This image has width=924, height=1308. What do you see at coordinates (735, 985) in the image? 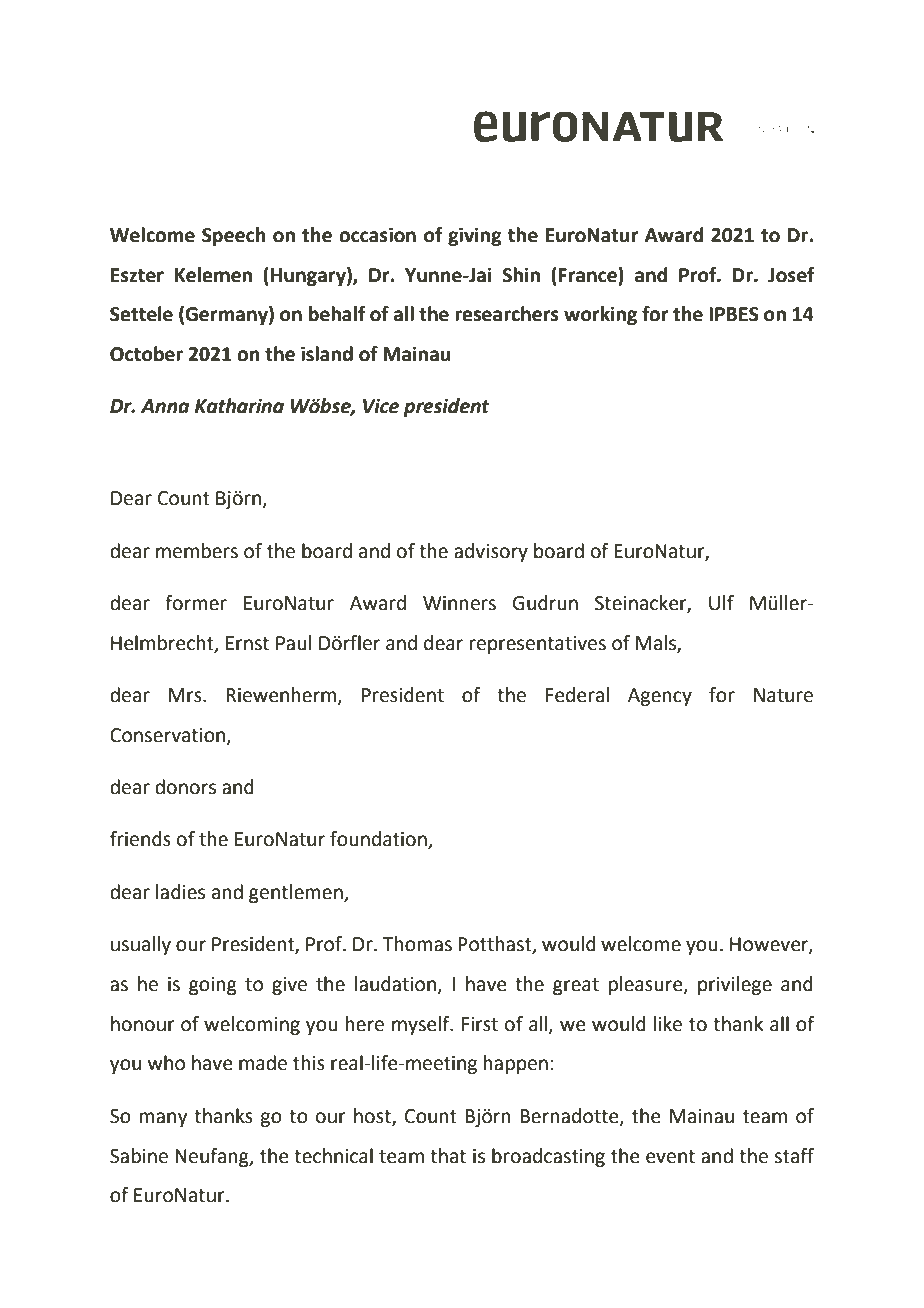
I see `privilege` at bounding box center [735, 985].
